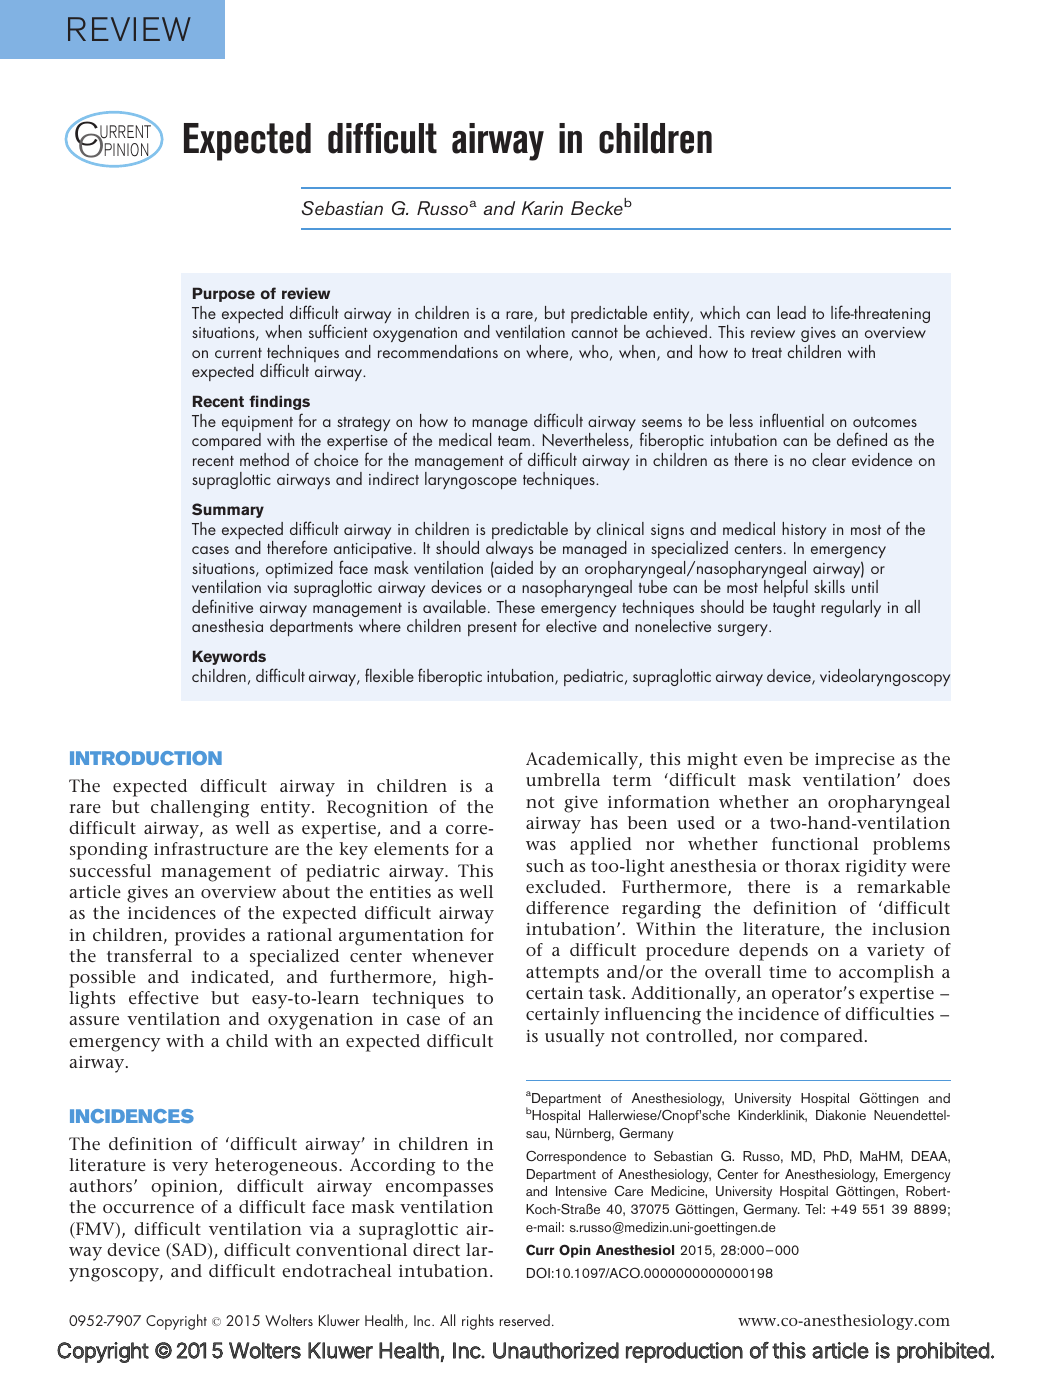  I want to click on such, so click(545, 865).
